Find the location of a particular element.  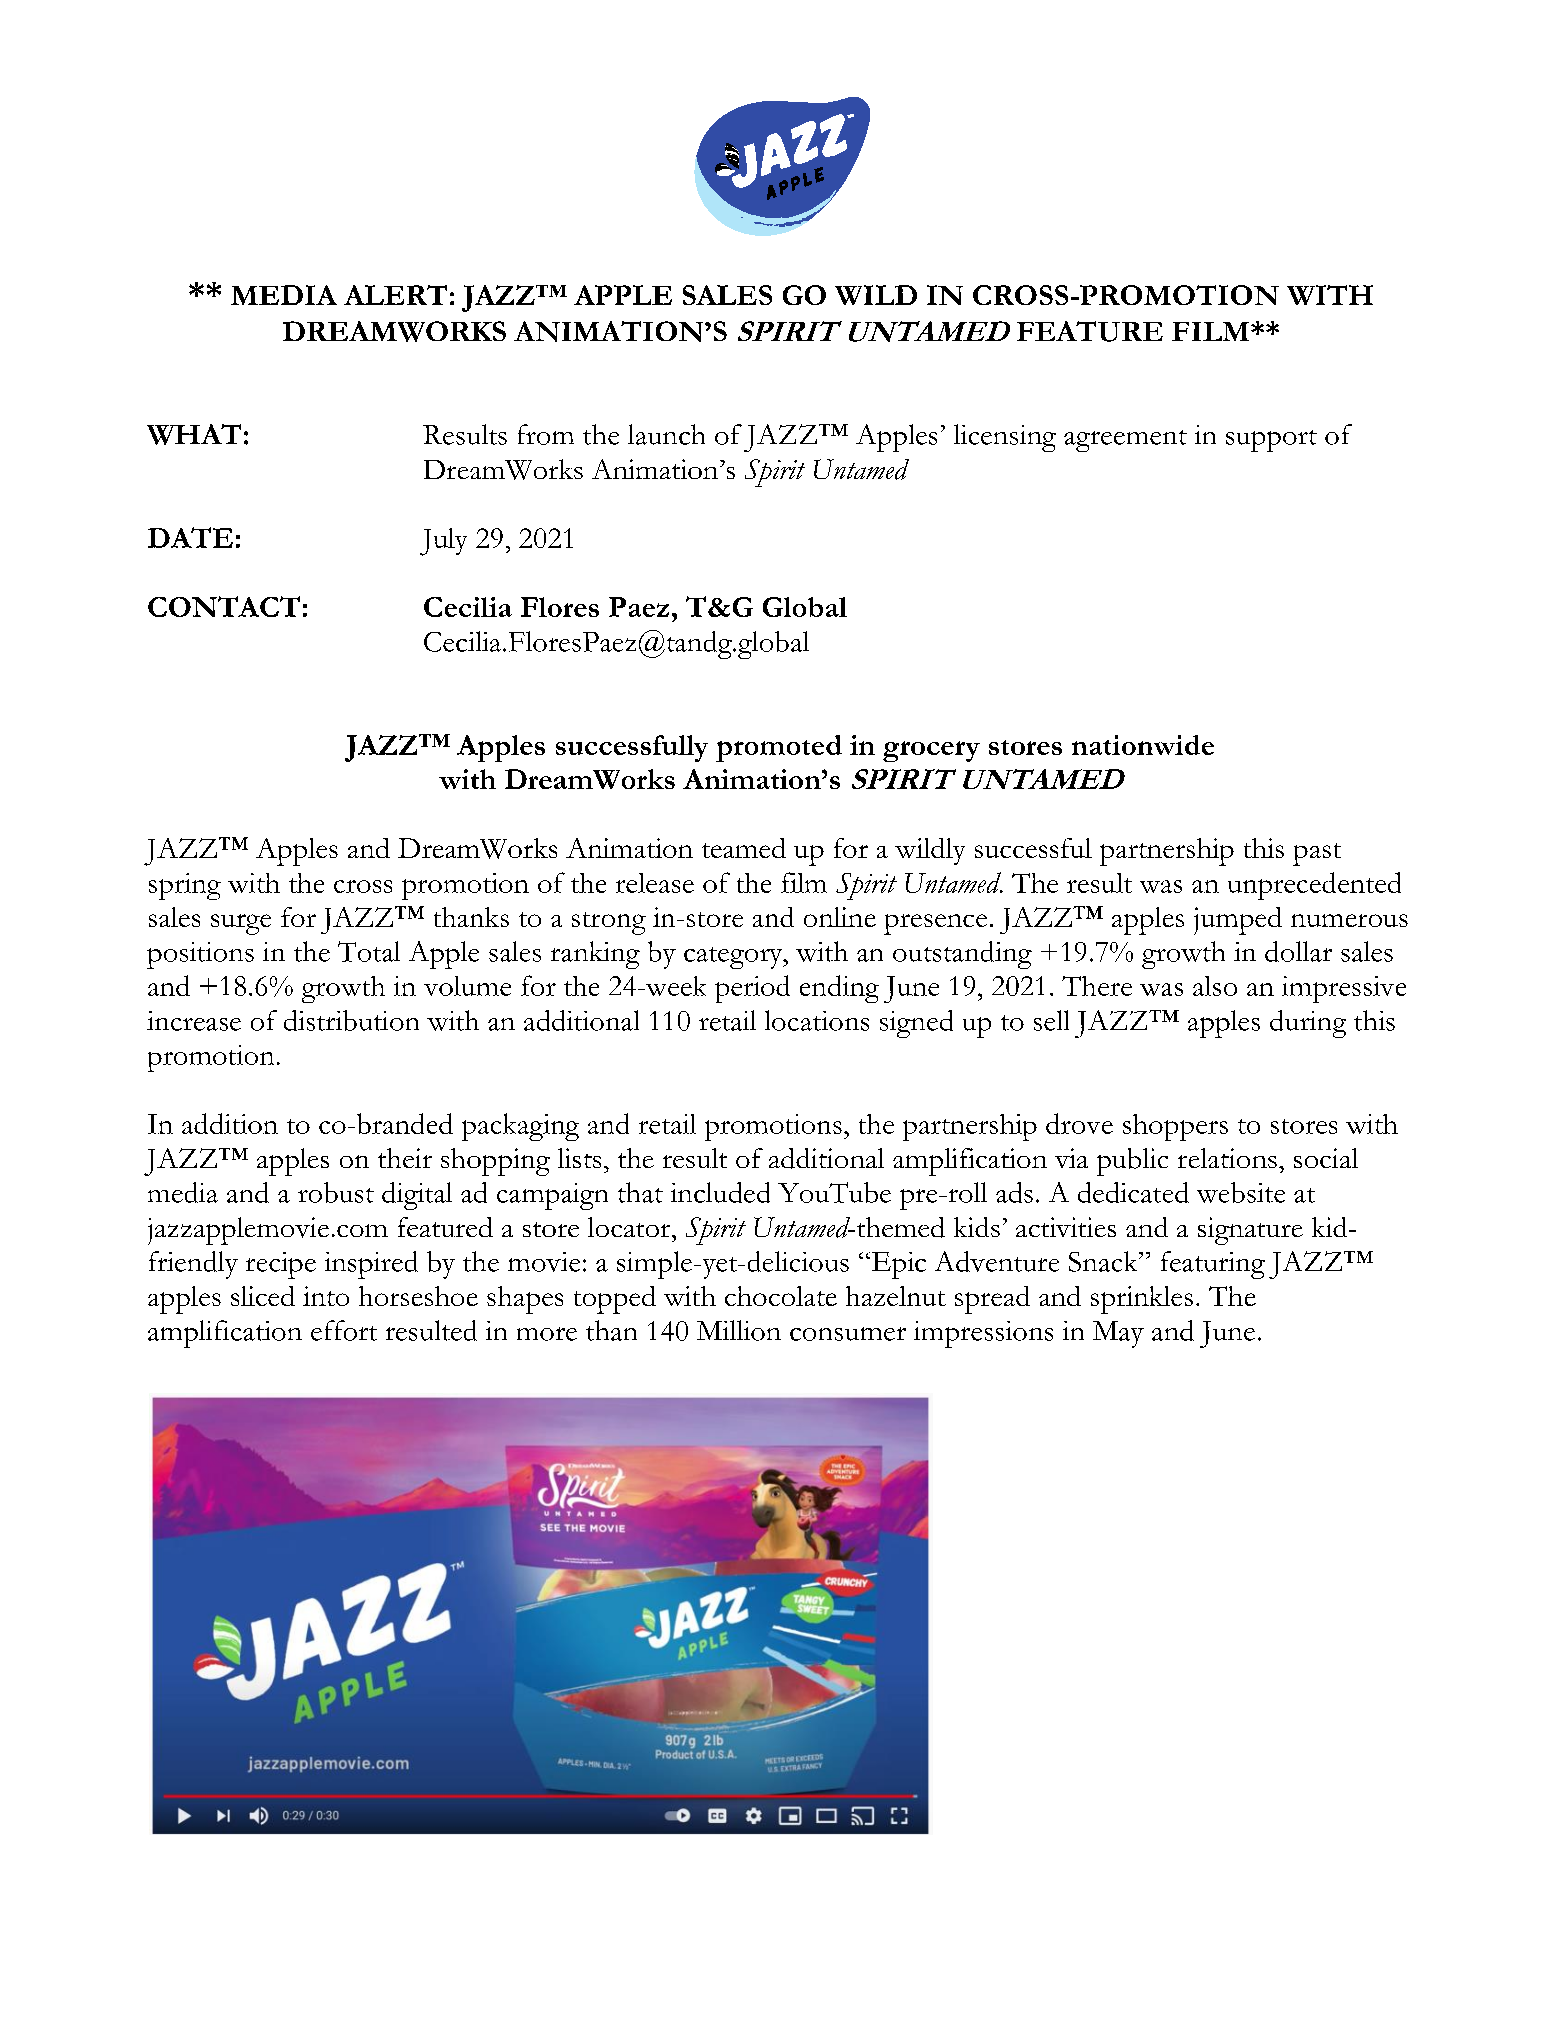

support is located at coordinates (1271, 441).
